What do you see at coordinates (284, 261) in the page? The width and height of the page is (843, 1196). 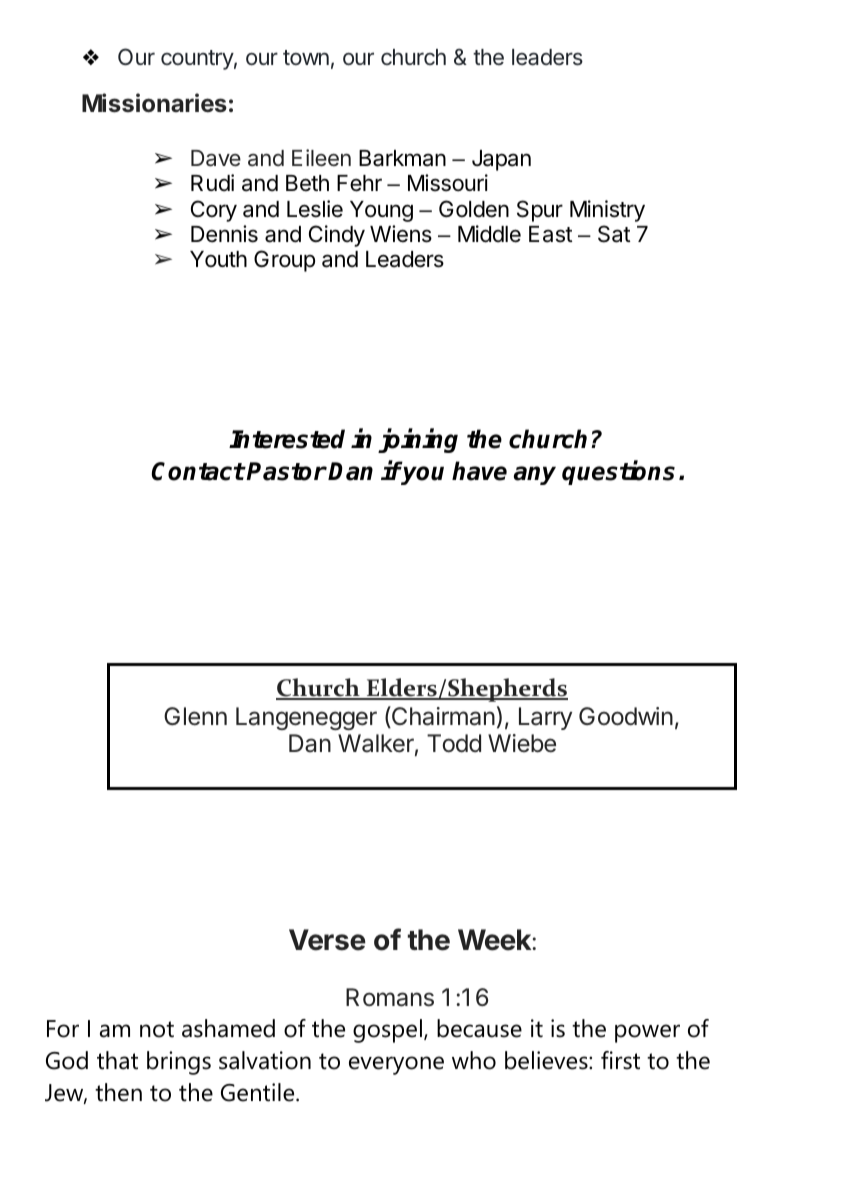 I see `Group` at bounding box center [284, 261].
